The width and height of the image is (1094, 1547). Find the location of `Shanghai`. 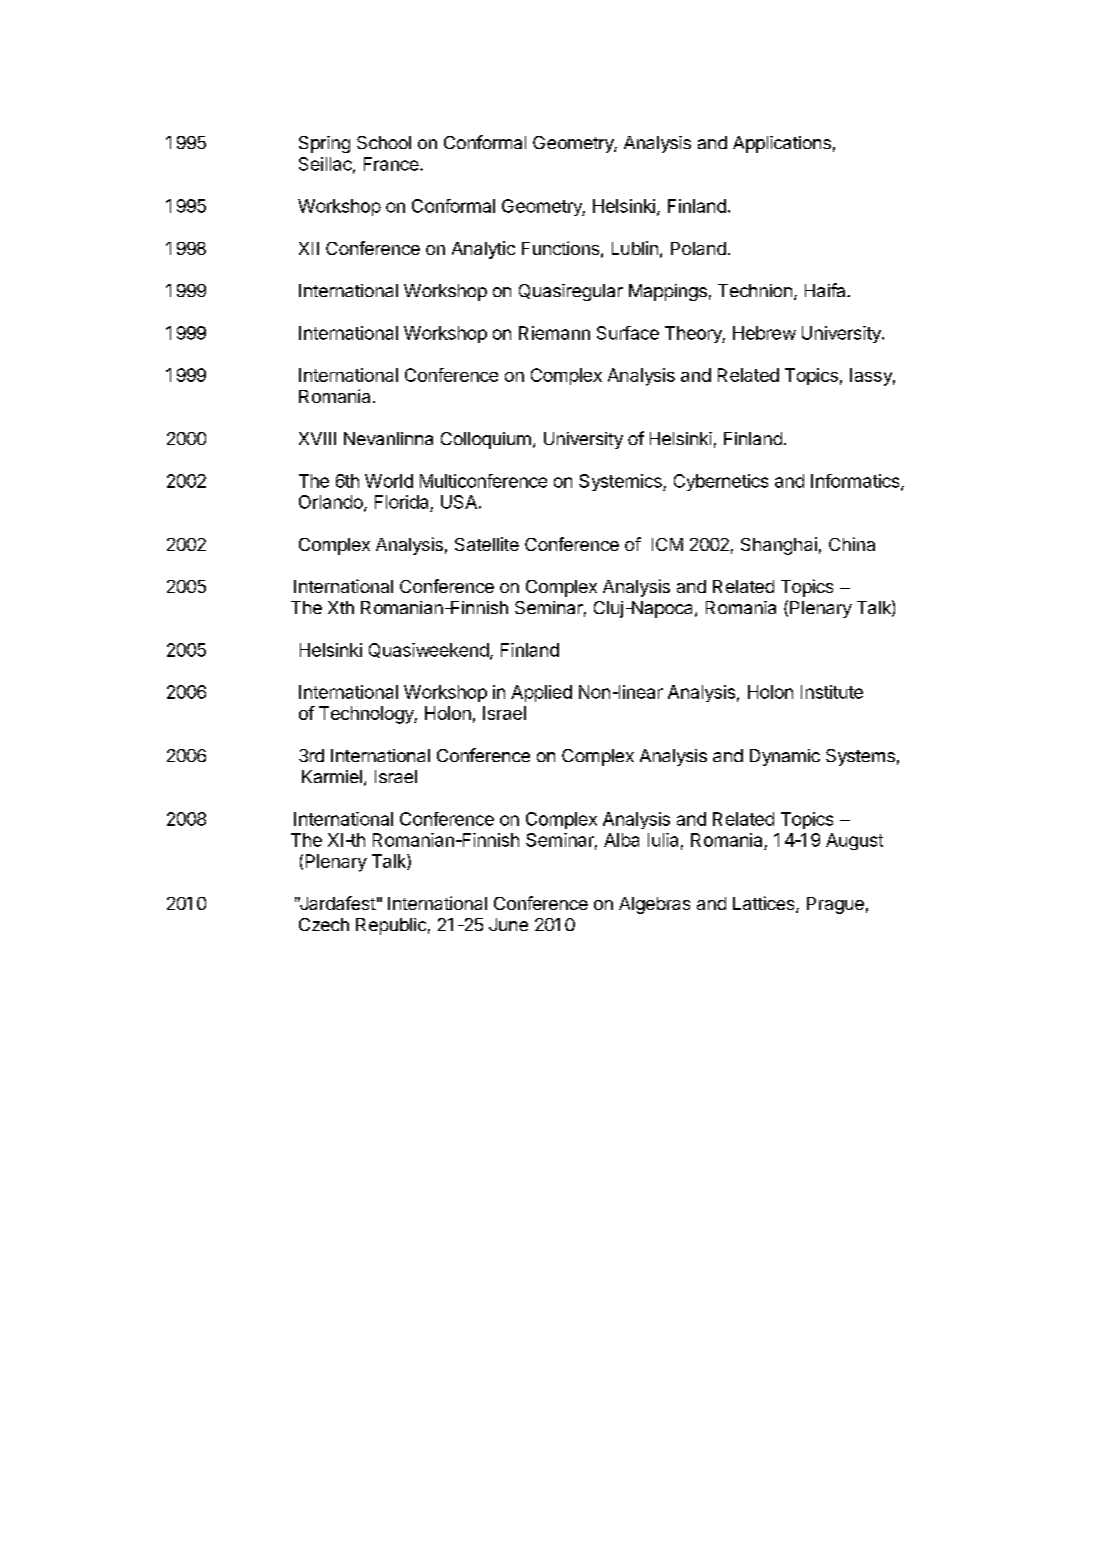

Shanghai is located at coordinates (779, 546).
